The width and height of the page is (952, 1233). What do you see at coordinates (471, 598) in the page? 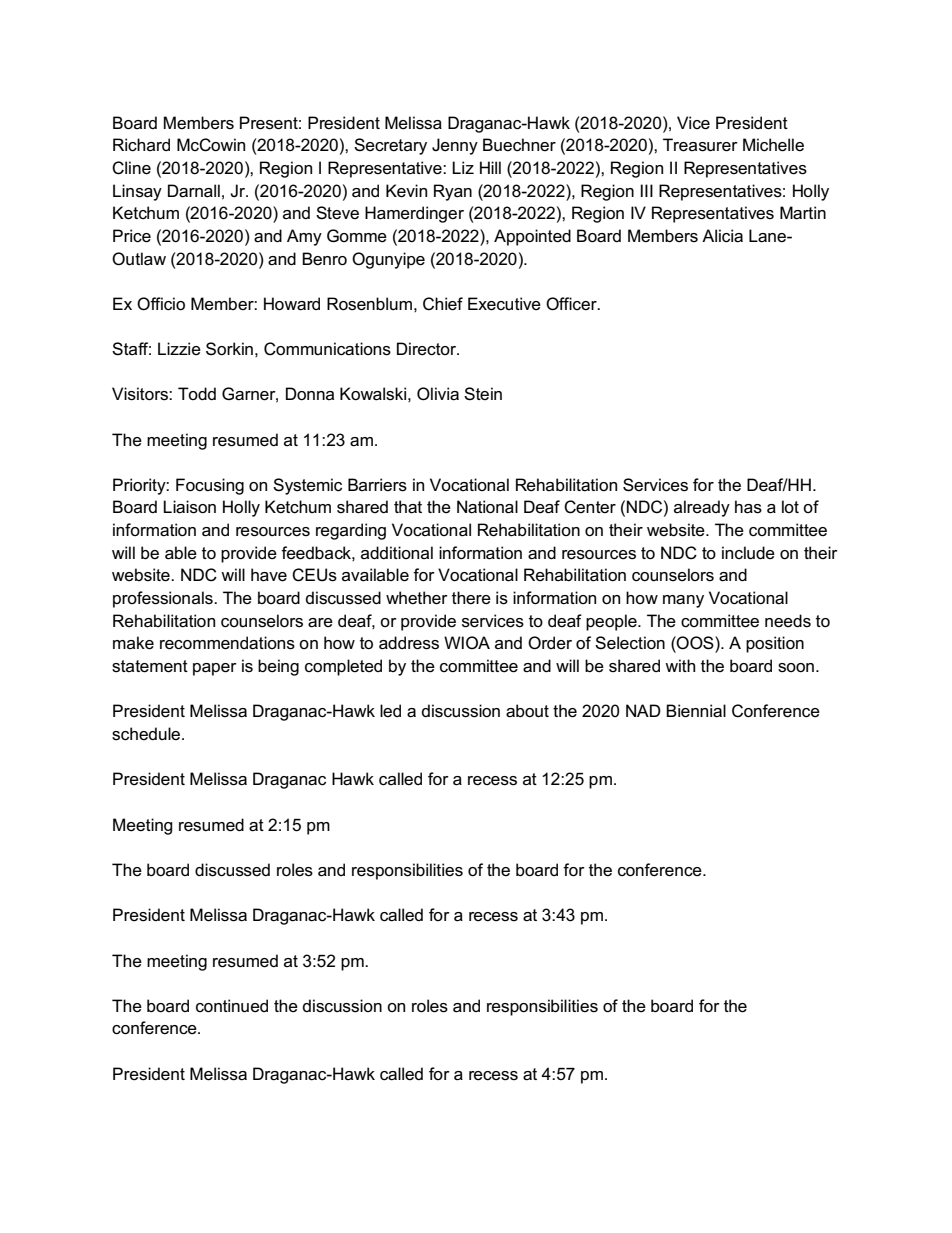
I see `there` at bounding box center [471, 598].
